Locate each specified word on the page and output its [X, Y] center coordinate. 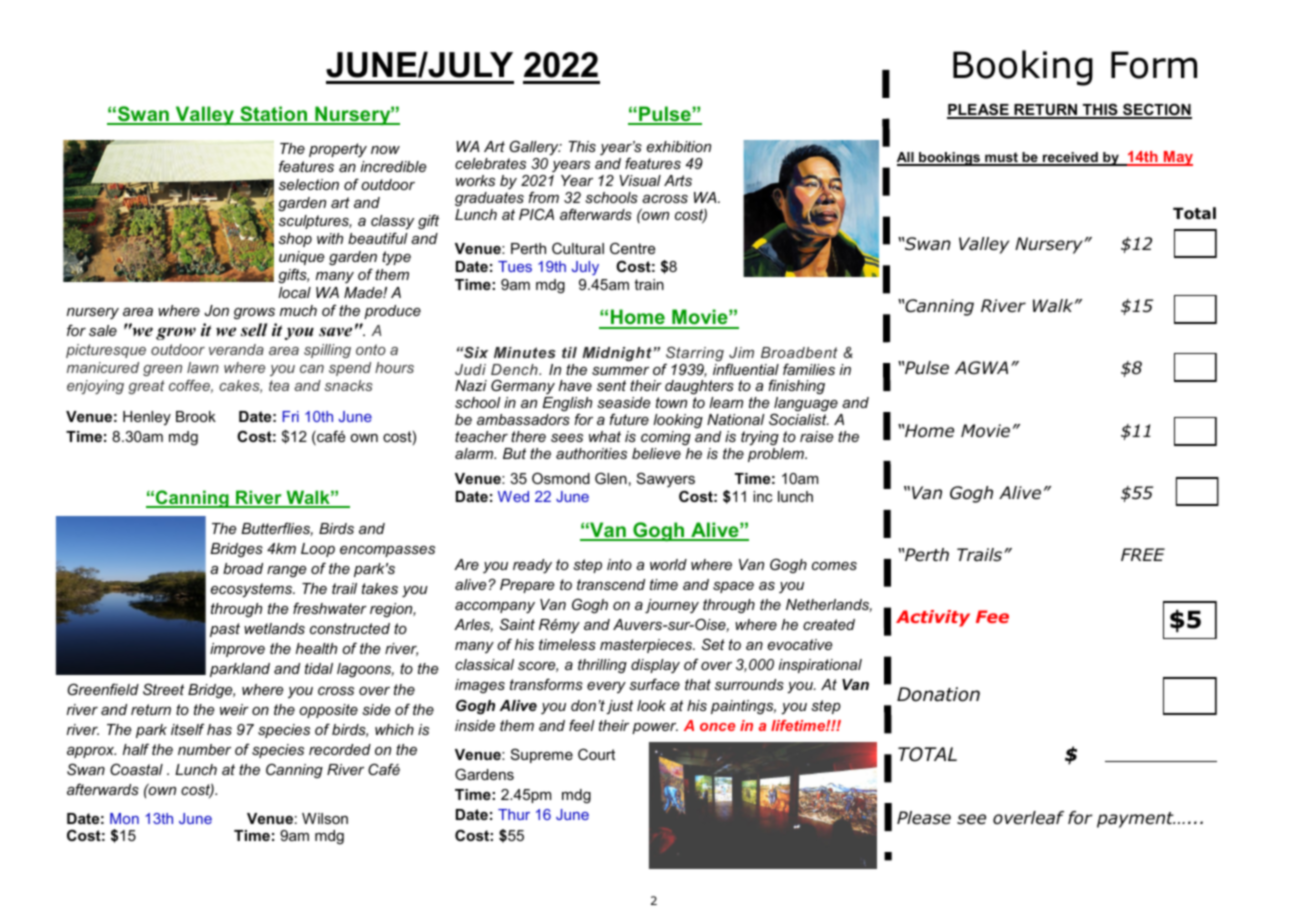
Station [274, 115]
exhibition [679, 146]
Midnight [618, 354]
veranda [236, 349]
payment [1136, 820]
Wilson [325, 818]
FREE [1143, 554]
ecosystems [252, 590]
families [809, 369]
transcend [611, 584]
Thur [514, 814]
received [1070, 158]
